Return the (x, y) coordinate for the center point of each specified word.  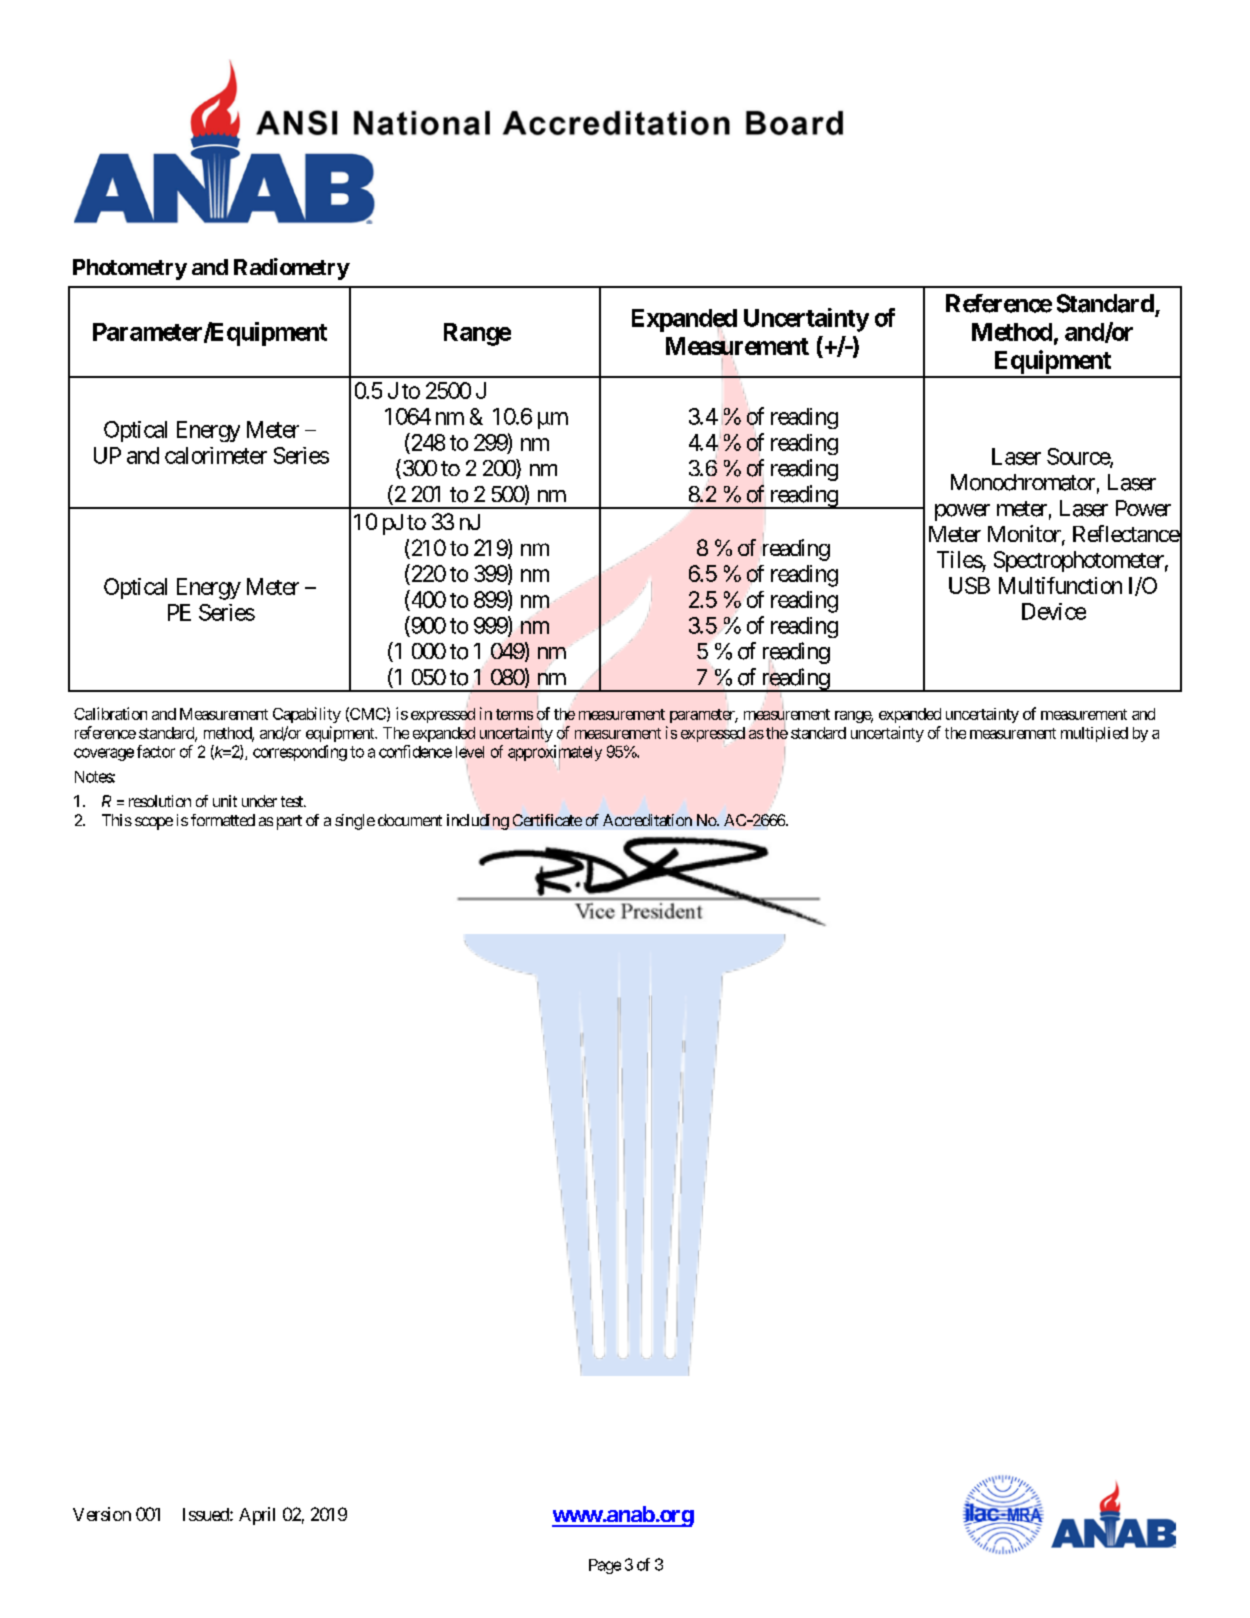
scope (154, 823)
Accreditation (647, 820)
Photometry (130, 269)
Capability (307, 715)
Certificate (547, 820)
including (478, 822)
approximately (555, 753)
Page (605, 1566)
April (257, 1516)
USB (969, 585)
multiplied (1094, 734)
